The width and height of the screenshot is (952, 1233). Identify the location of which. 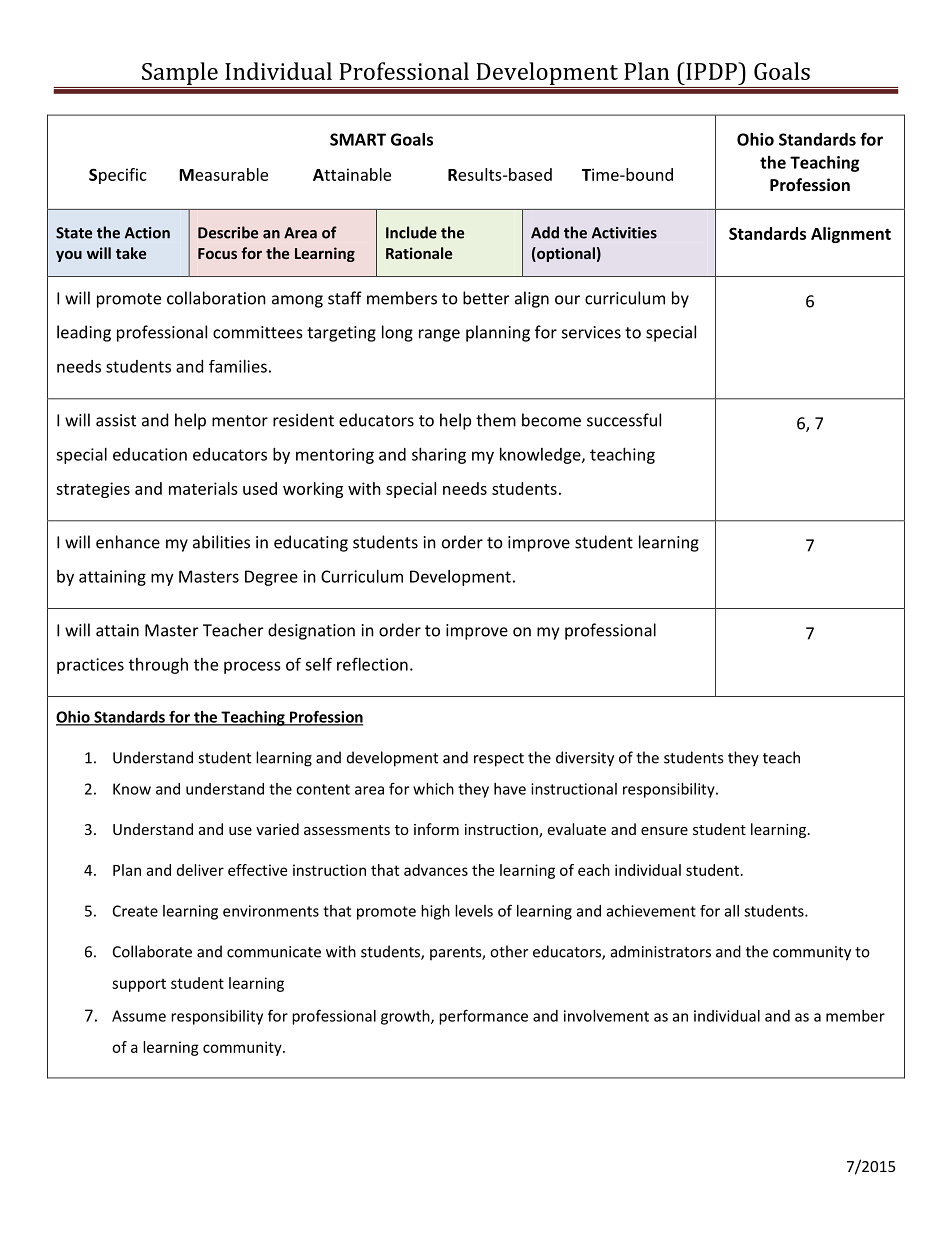
(433, 789).
